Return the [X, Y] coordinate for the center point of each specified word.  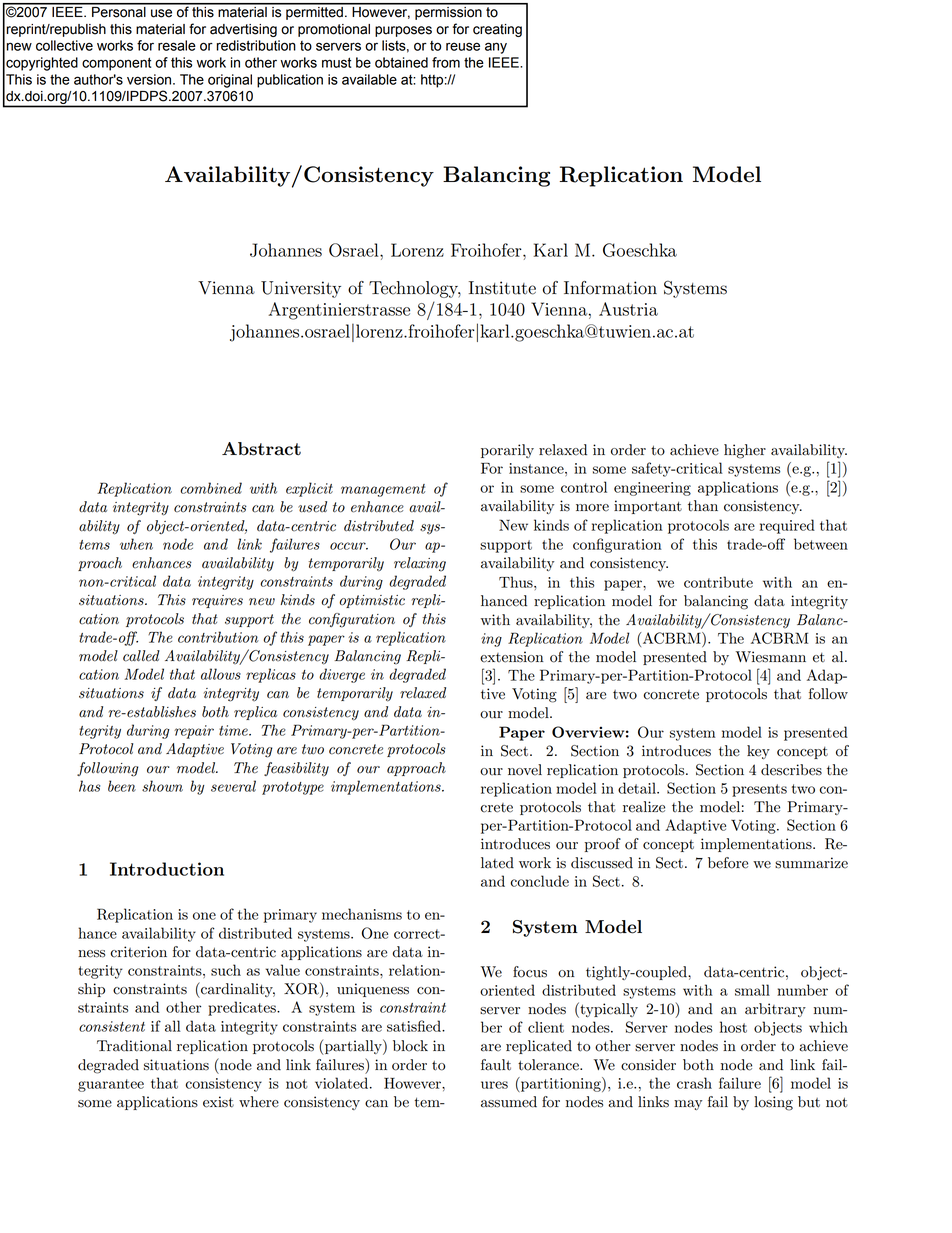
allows [221, 674]
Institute [502, 288]
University [301, 289]
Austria [628, 309]
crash [694, 1083]
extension [512, 657]
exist [218, 1102]
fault [496, 1065]
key [758, 752]
